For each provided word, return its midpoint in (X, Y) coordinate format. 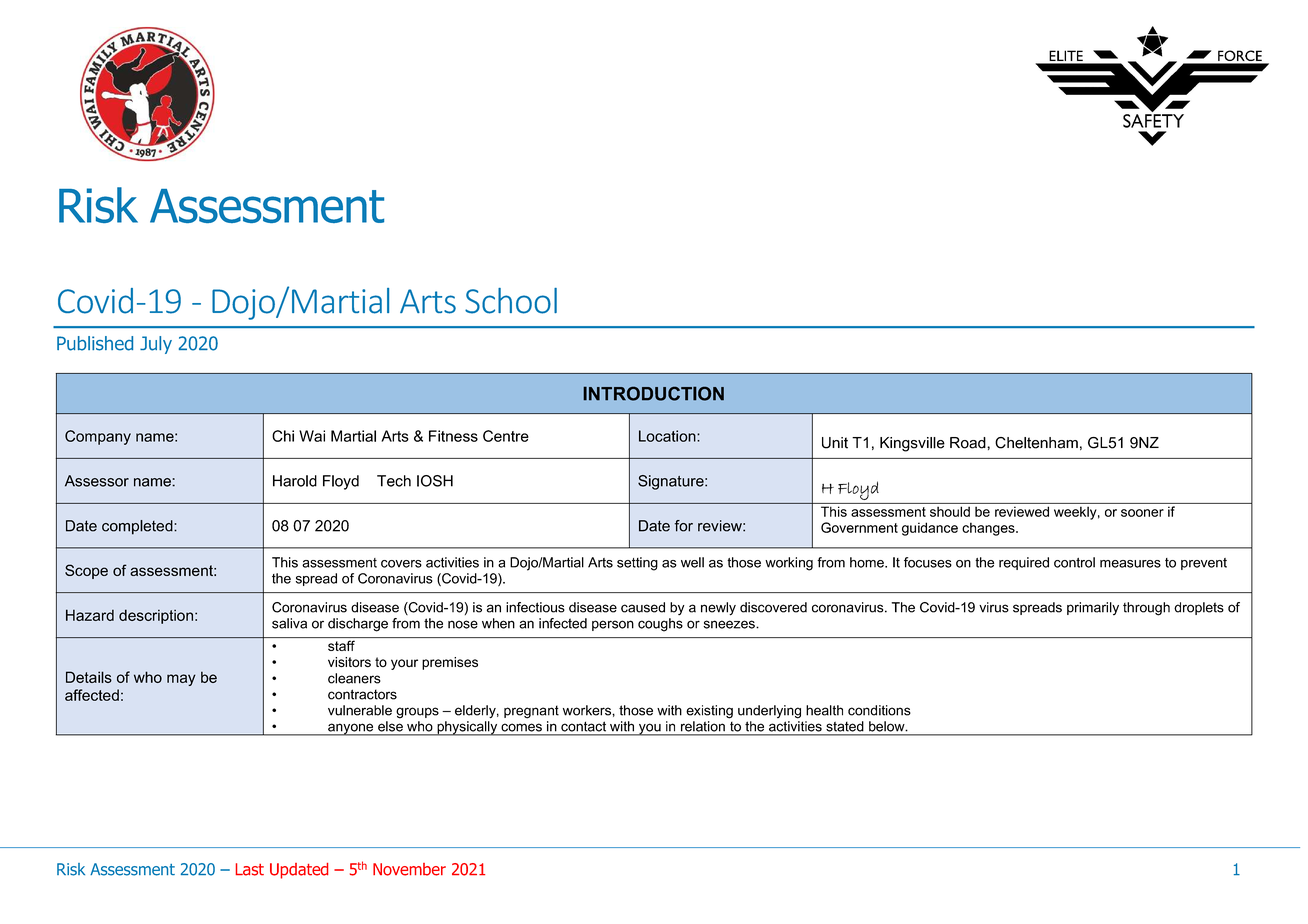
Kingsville (912, 444)
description (156, 616)
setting (637, 564)
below (888, 726)
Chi (283, 436)
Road (969, 443)
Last (250, 869)
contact (583, 727)
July (156, 345)
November (409, 869)
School (511, 301)
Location (668, 436)
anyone (351, 729)
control (1074, 562)
